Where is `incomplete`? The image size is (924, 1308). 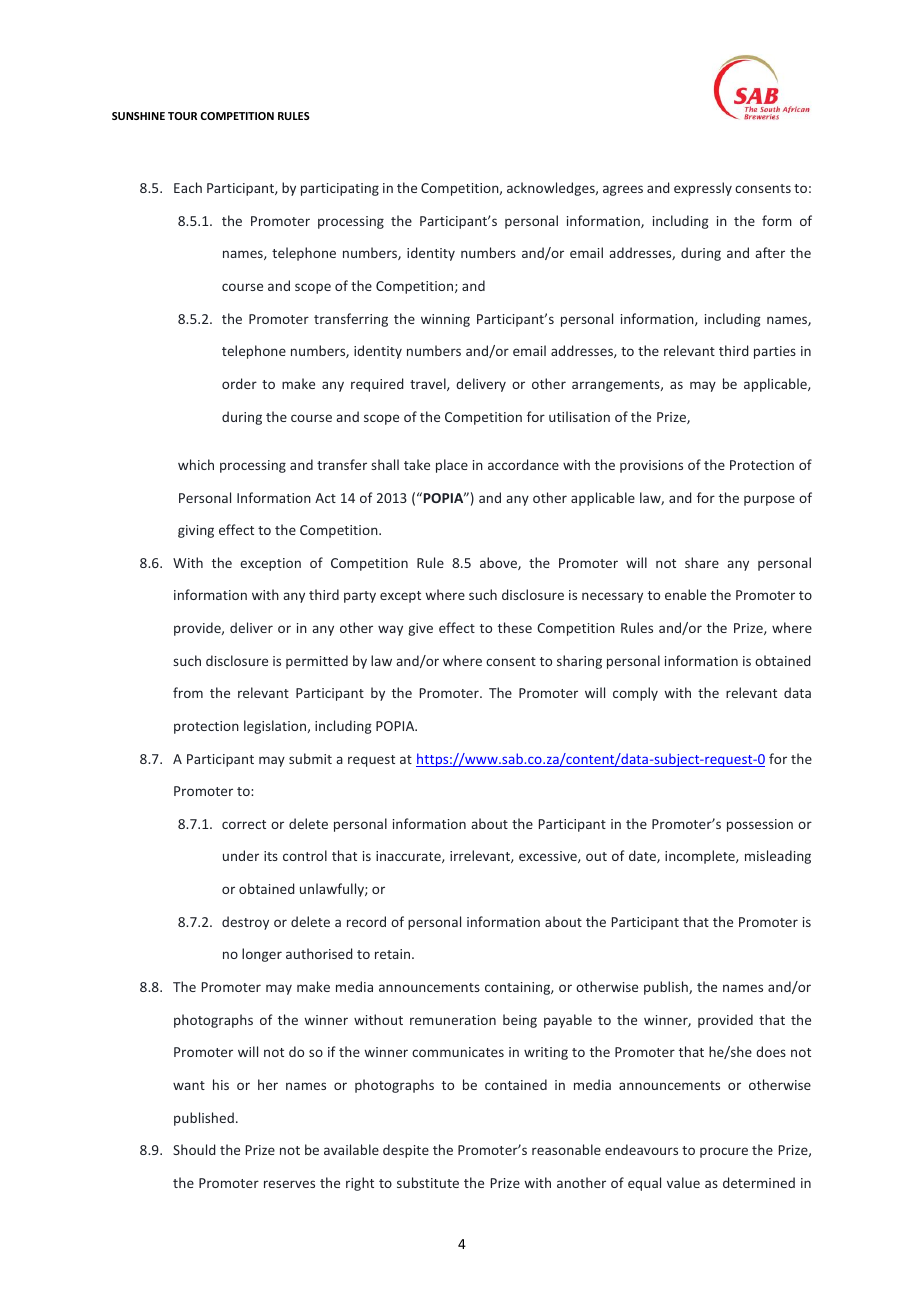
incomplete is located at coordinates (701, 857).
